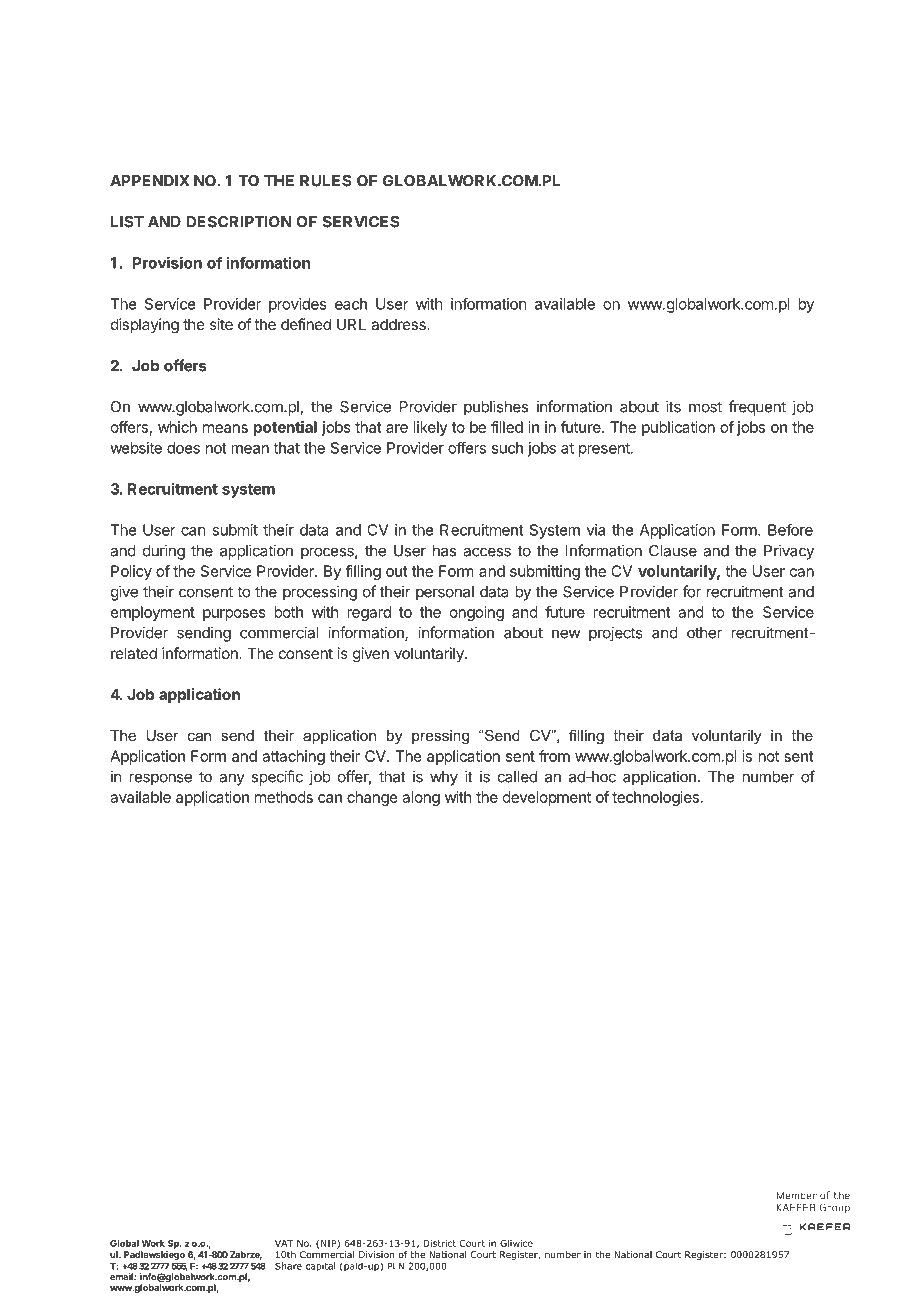 The width and height of the image is (924, 1308). I want to click on methods, so click(284, 797).
